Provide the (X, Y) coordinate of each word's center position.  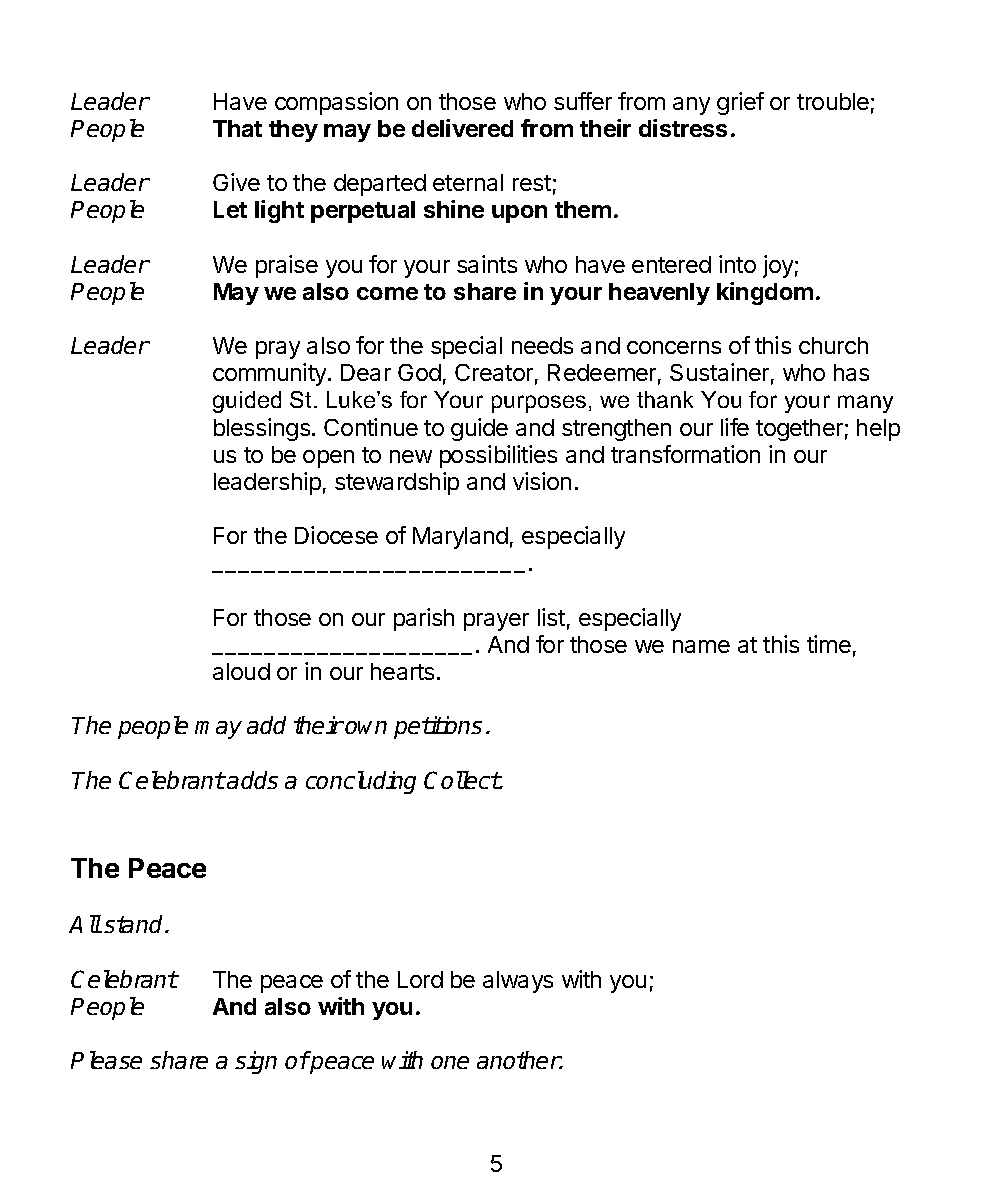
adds (252, 780)
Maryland (460, 538)
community (271, 374)
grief (740, 103)
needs (542, 345)
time (829, 644)
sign (256, 1062)
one (450, 1062)
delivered (462, 128)
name (701, 646)
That (237, 128)
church (833, 345)
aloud (241, 671)
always (518, 982)
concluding (361, 782)
